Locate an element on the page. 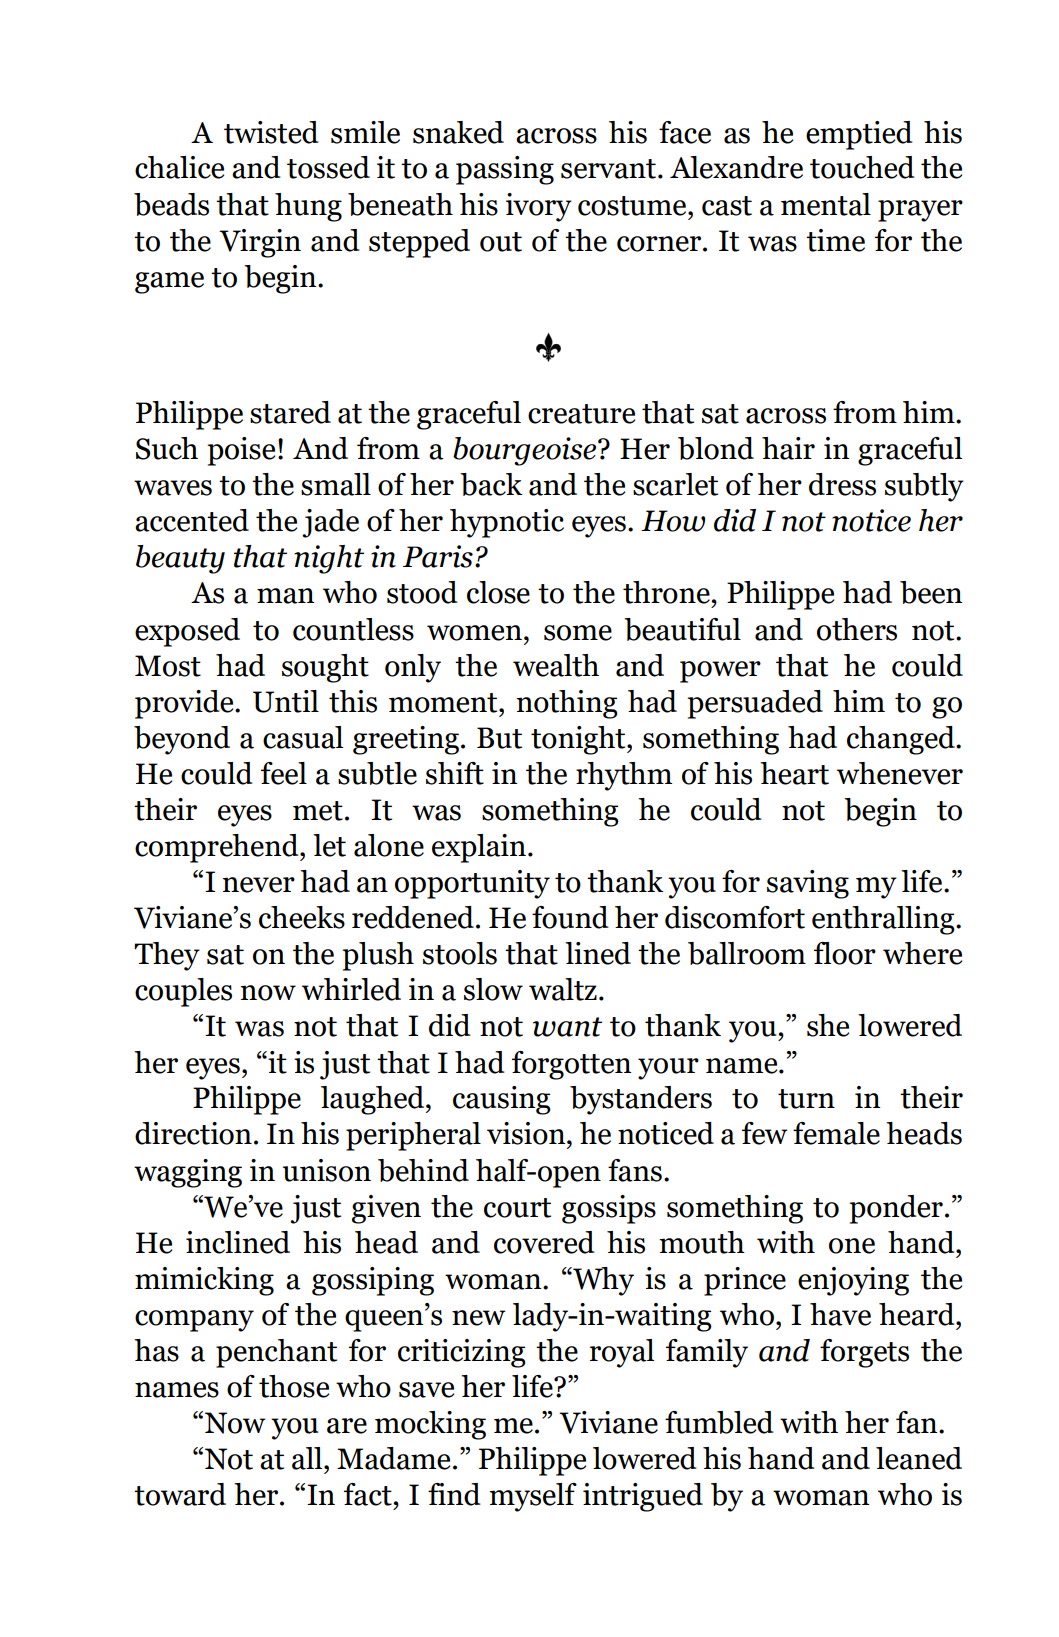 This document has width=1059, height=1637. floor is located at coordinates (845, 953).
